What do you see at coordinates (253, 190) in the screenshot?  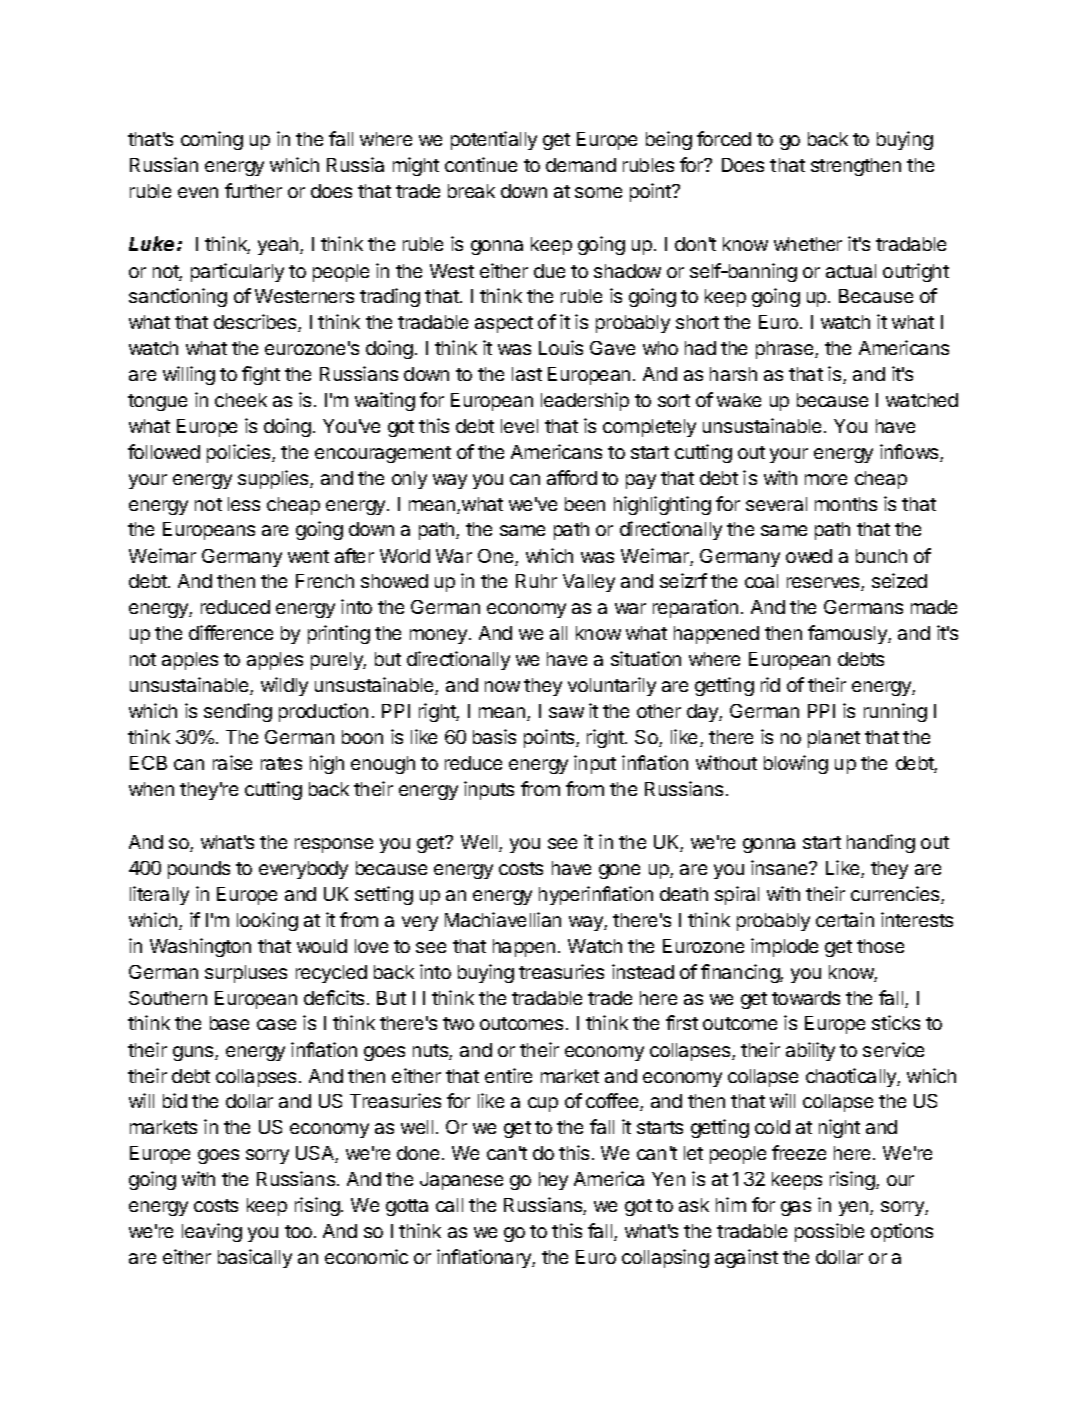 I see `further` at bounding box center [253, 190].
